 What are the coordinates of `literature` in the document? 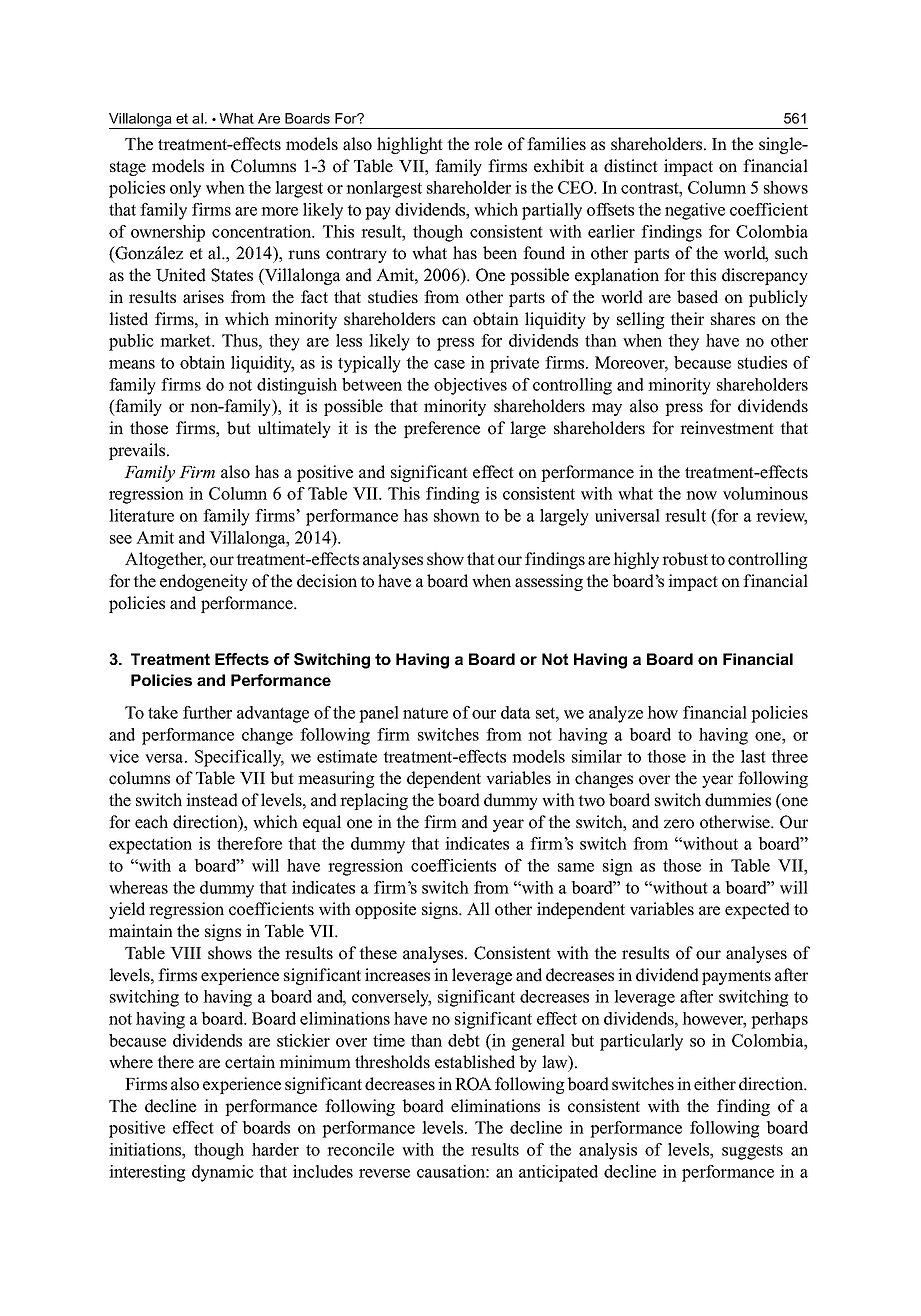 It's located at (141, 515).
